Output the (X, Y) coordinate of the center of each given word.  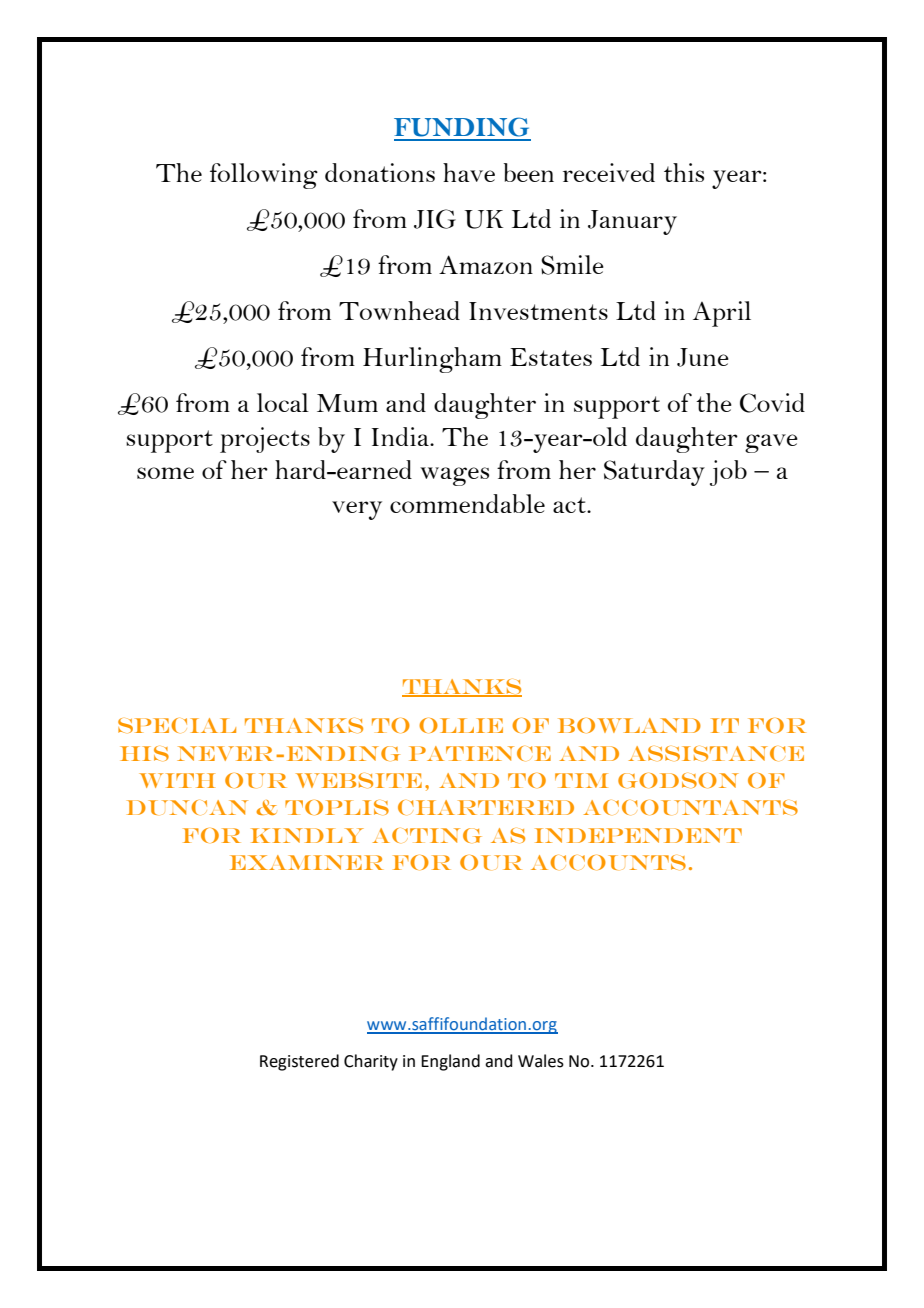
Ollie (461, 725)
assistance (716, 753)
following (264, 176)
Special (177, 725)
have (469, 172)
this (684, 172)
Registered (299, 1062)
